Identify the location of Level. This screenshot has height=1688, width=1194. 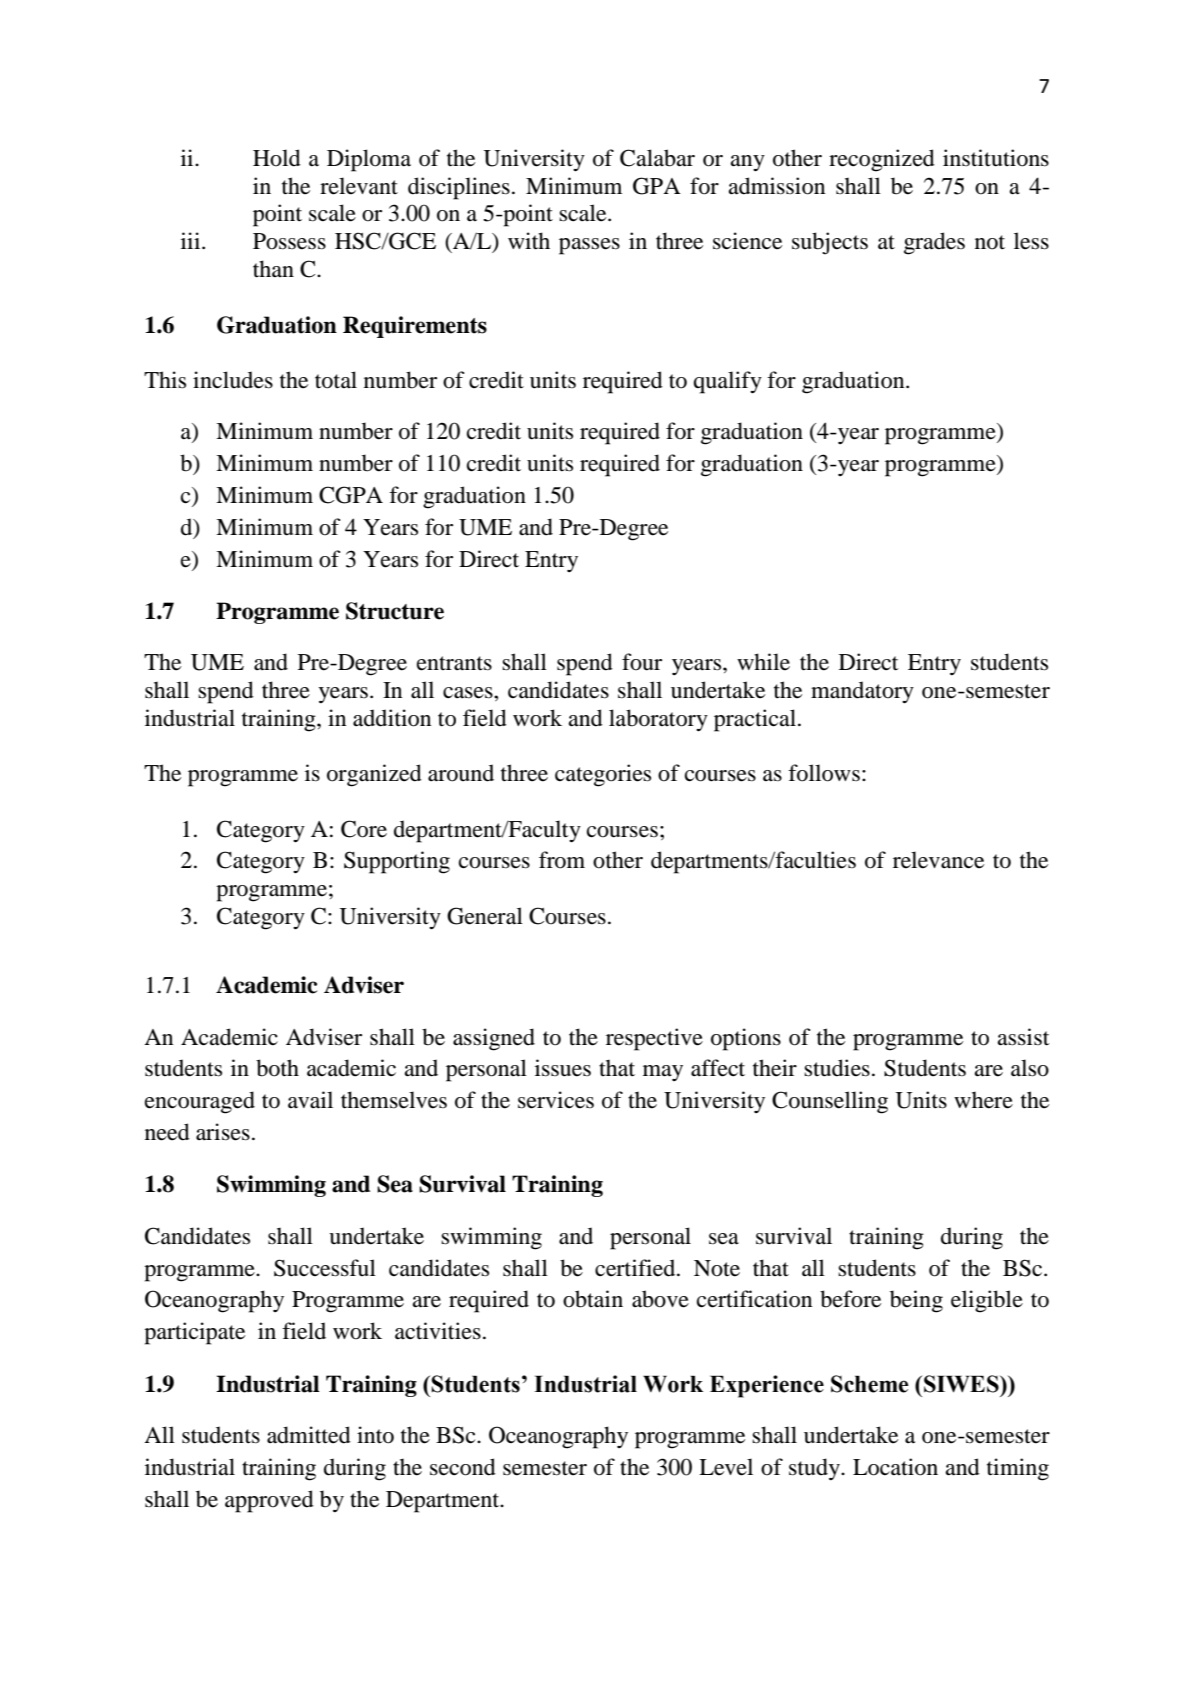
(726, 1467).
